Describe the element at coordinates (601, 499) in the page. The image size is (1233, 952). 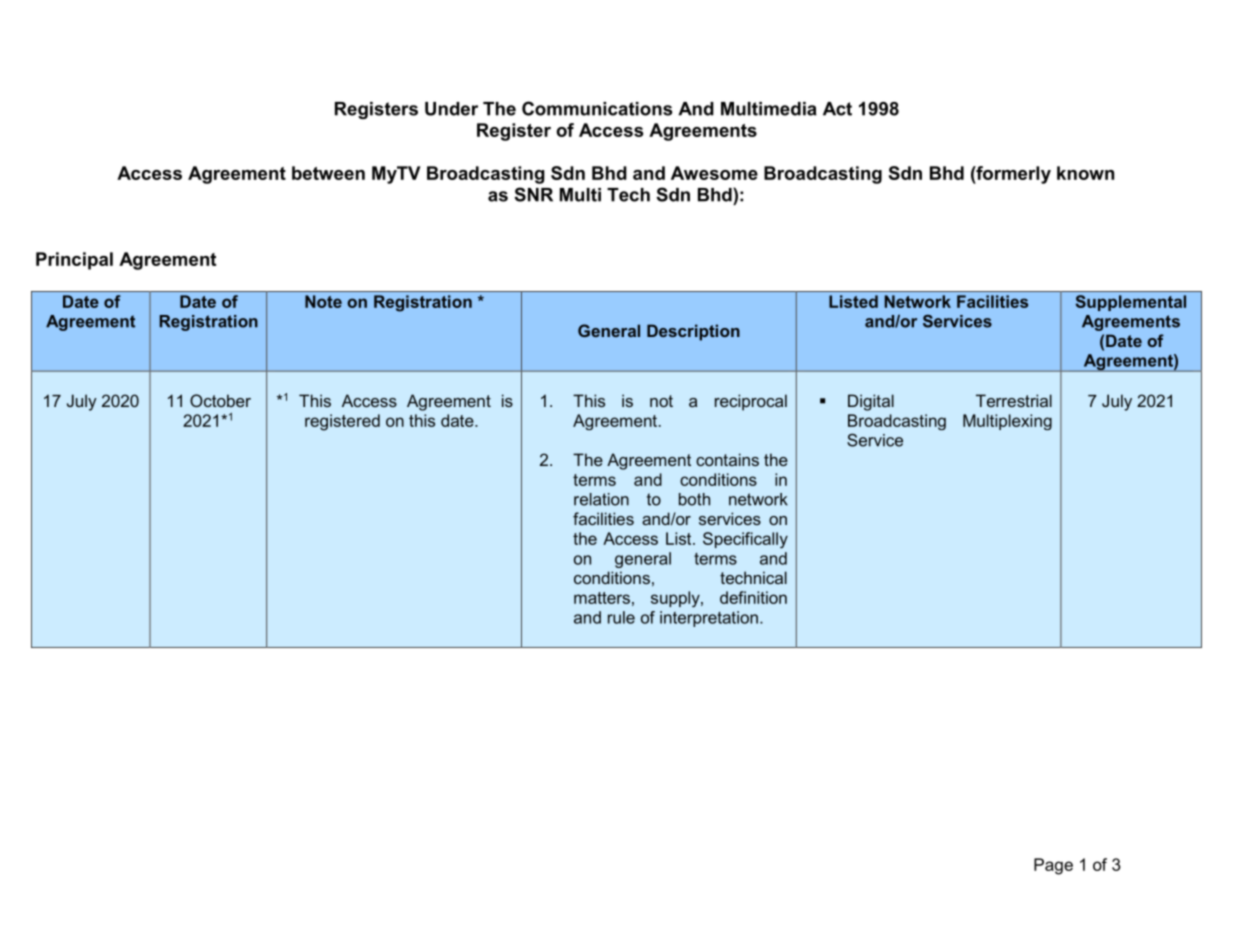
I see `relation` at that location.
